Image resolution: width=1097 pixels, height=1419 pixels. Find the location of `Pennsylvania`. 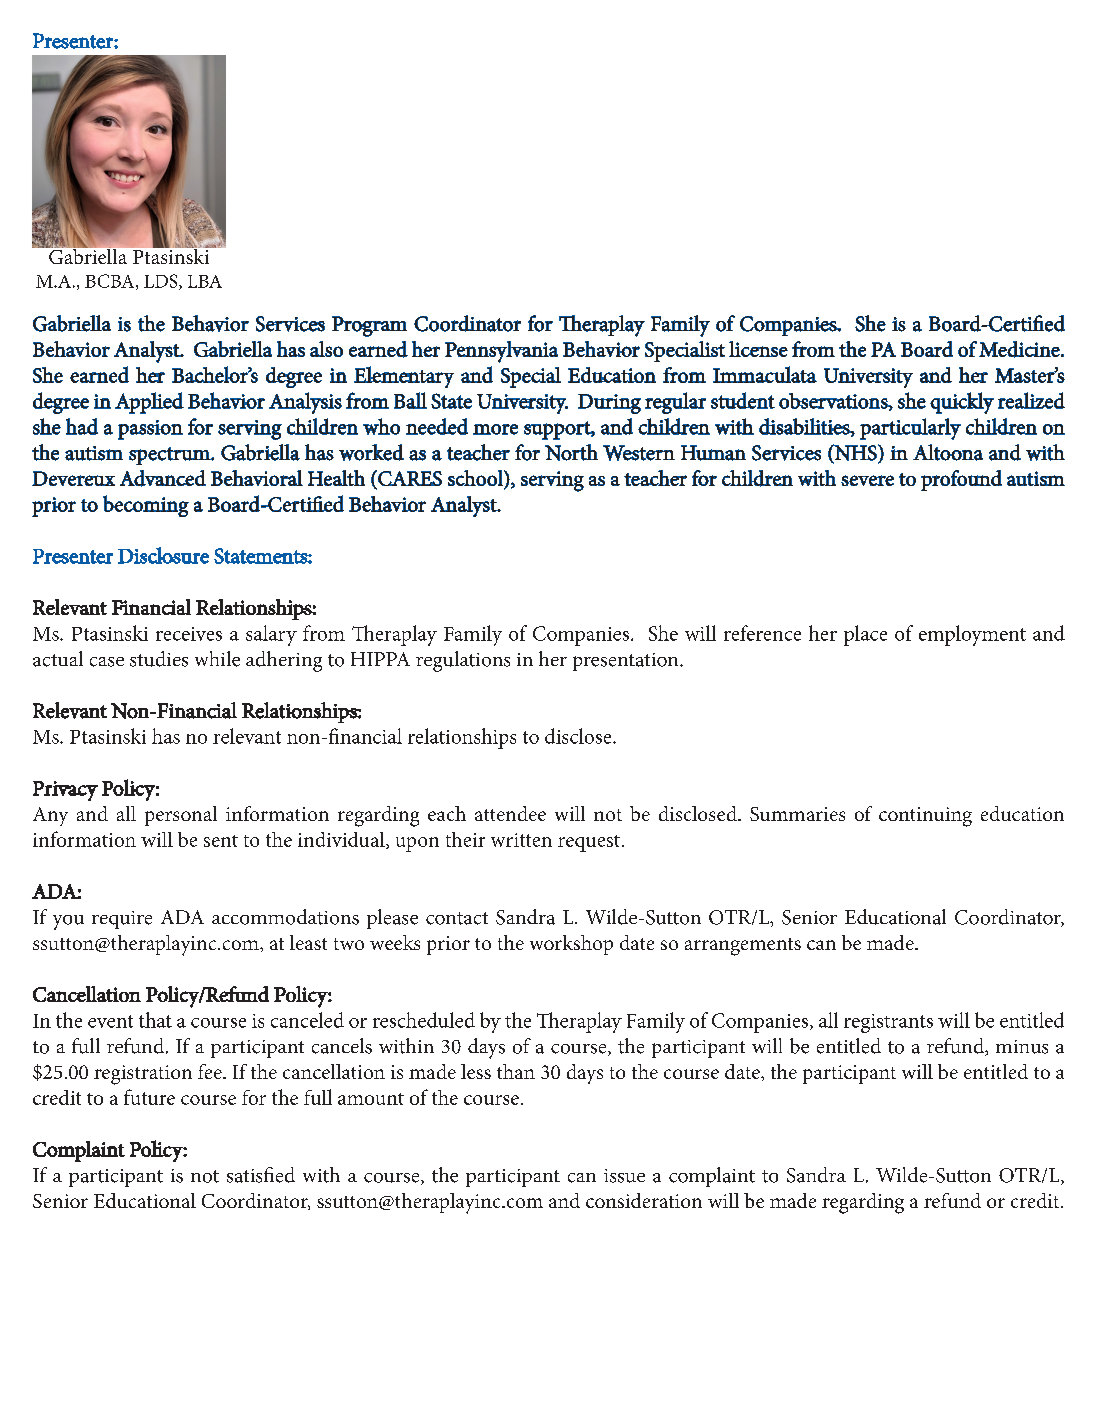

Pennsylvania is located at coordinates (501, 352).
